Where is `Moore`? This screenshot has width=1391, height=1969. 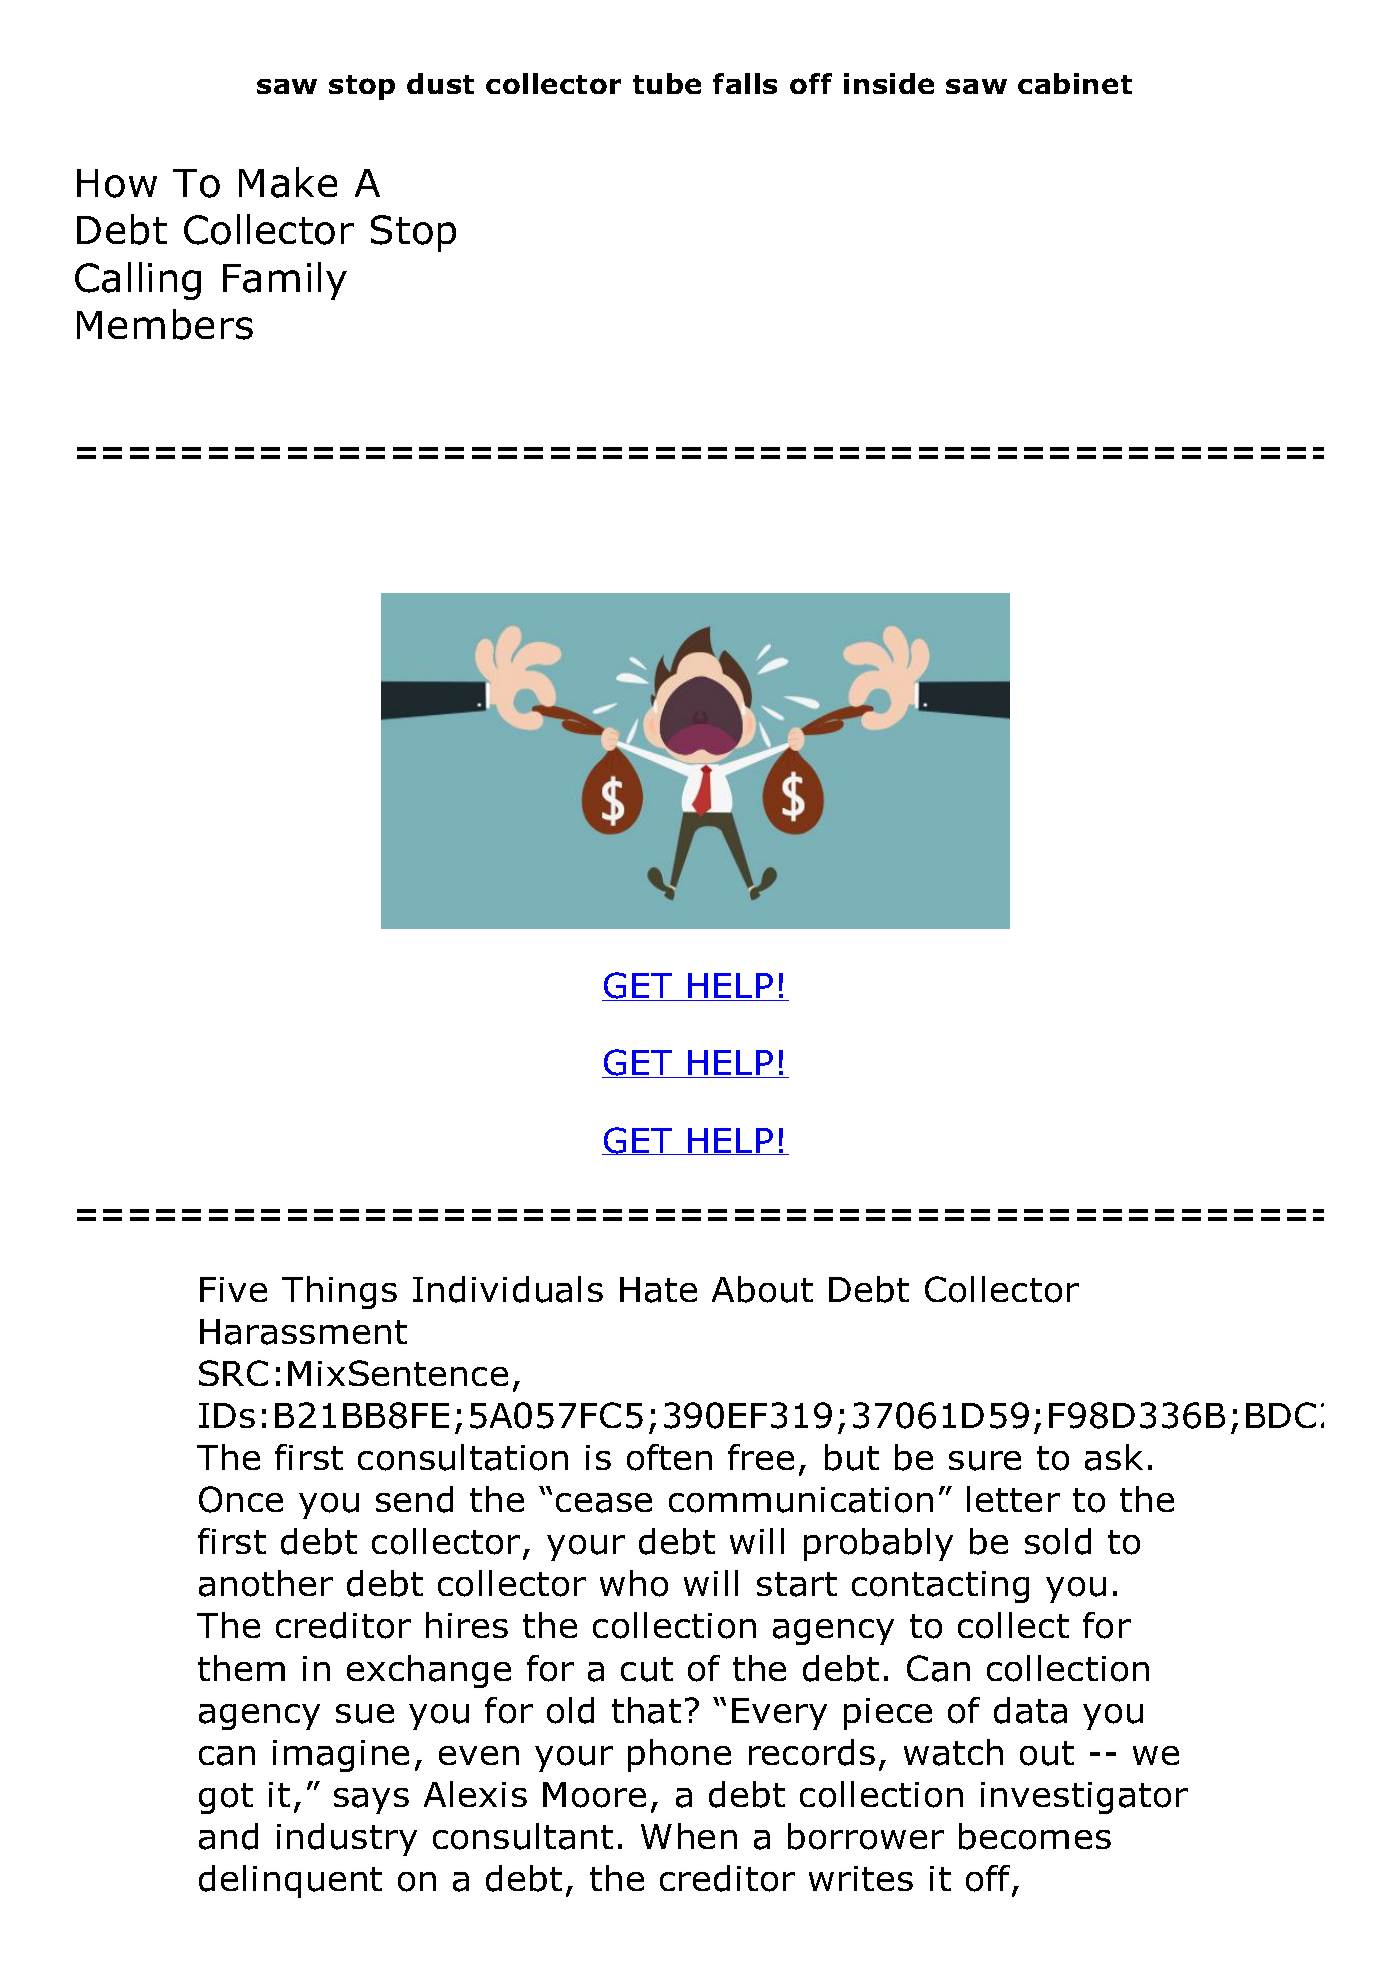 Moore is located at coordinates (594, 1795).
